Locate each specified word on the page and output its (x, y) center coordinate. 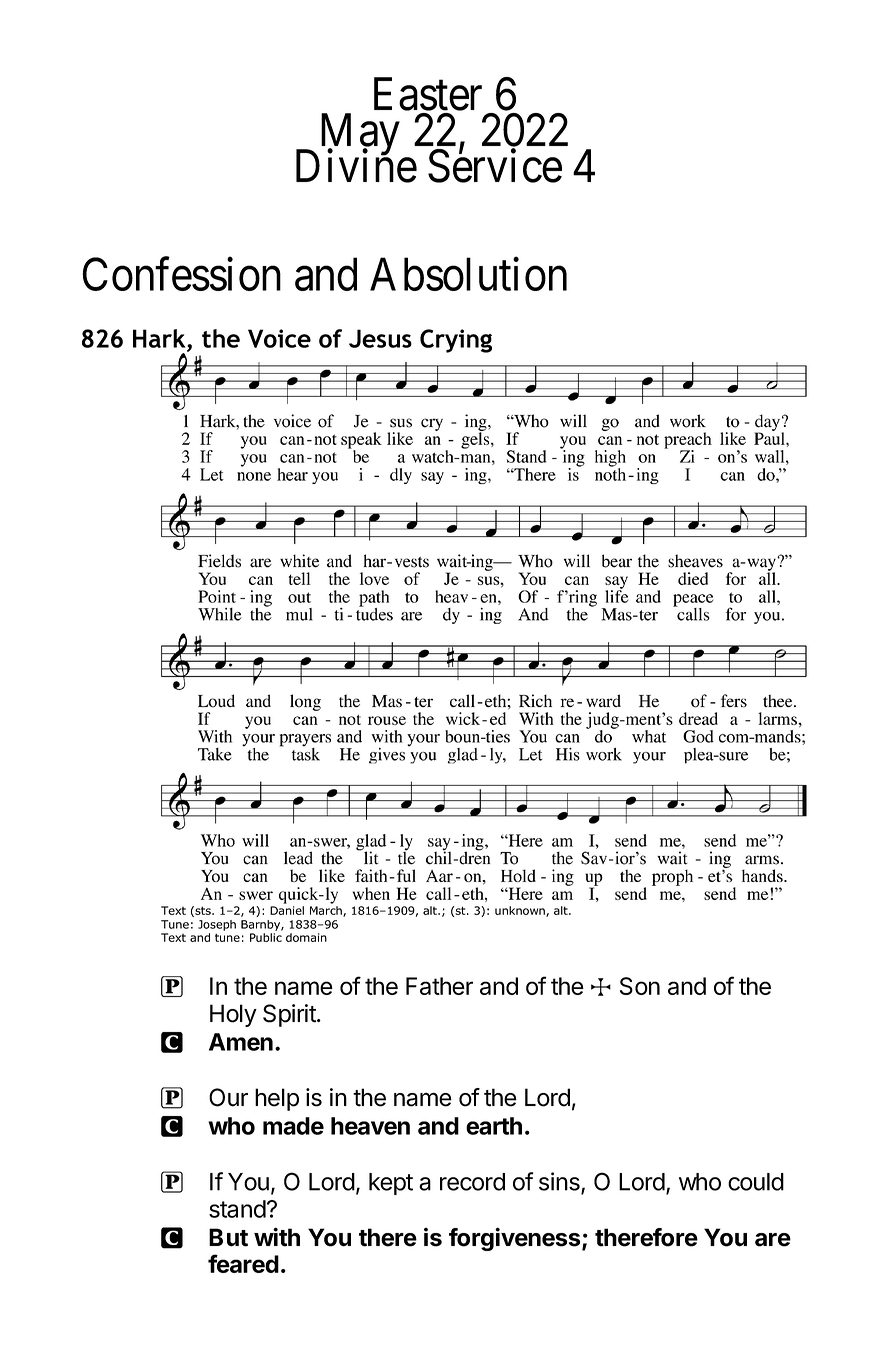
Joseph (217, 925)
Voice (279, 338)
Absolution (468, 274)
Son (640, 986)
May (358, 136)
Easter (428, 94)
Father (439, 986)
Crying (456, 341)
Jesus (380, 338)
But (228, 1237)
